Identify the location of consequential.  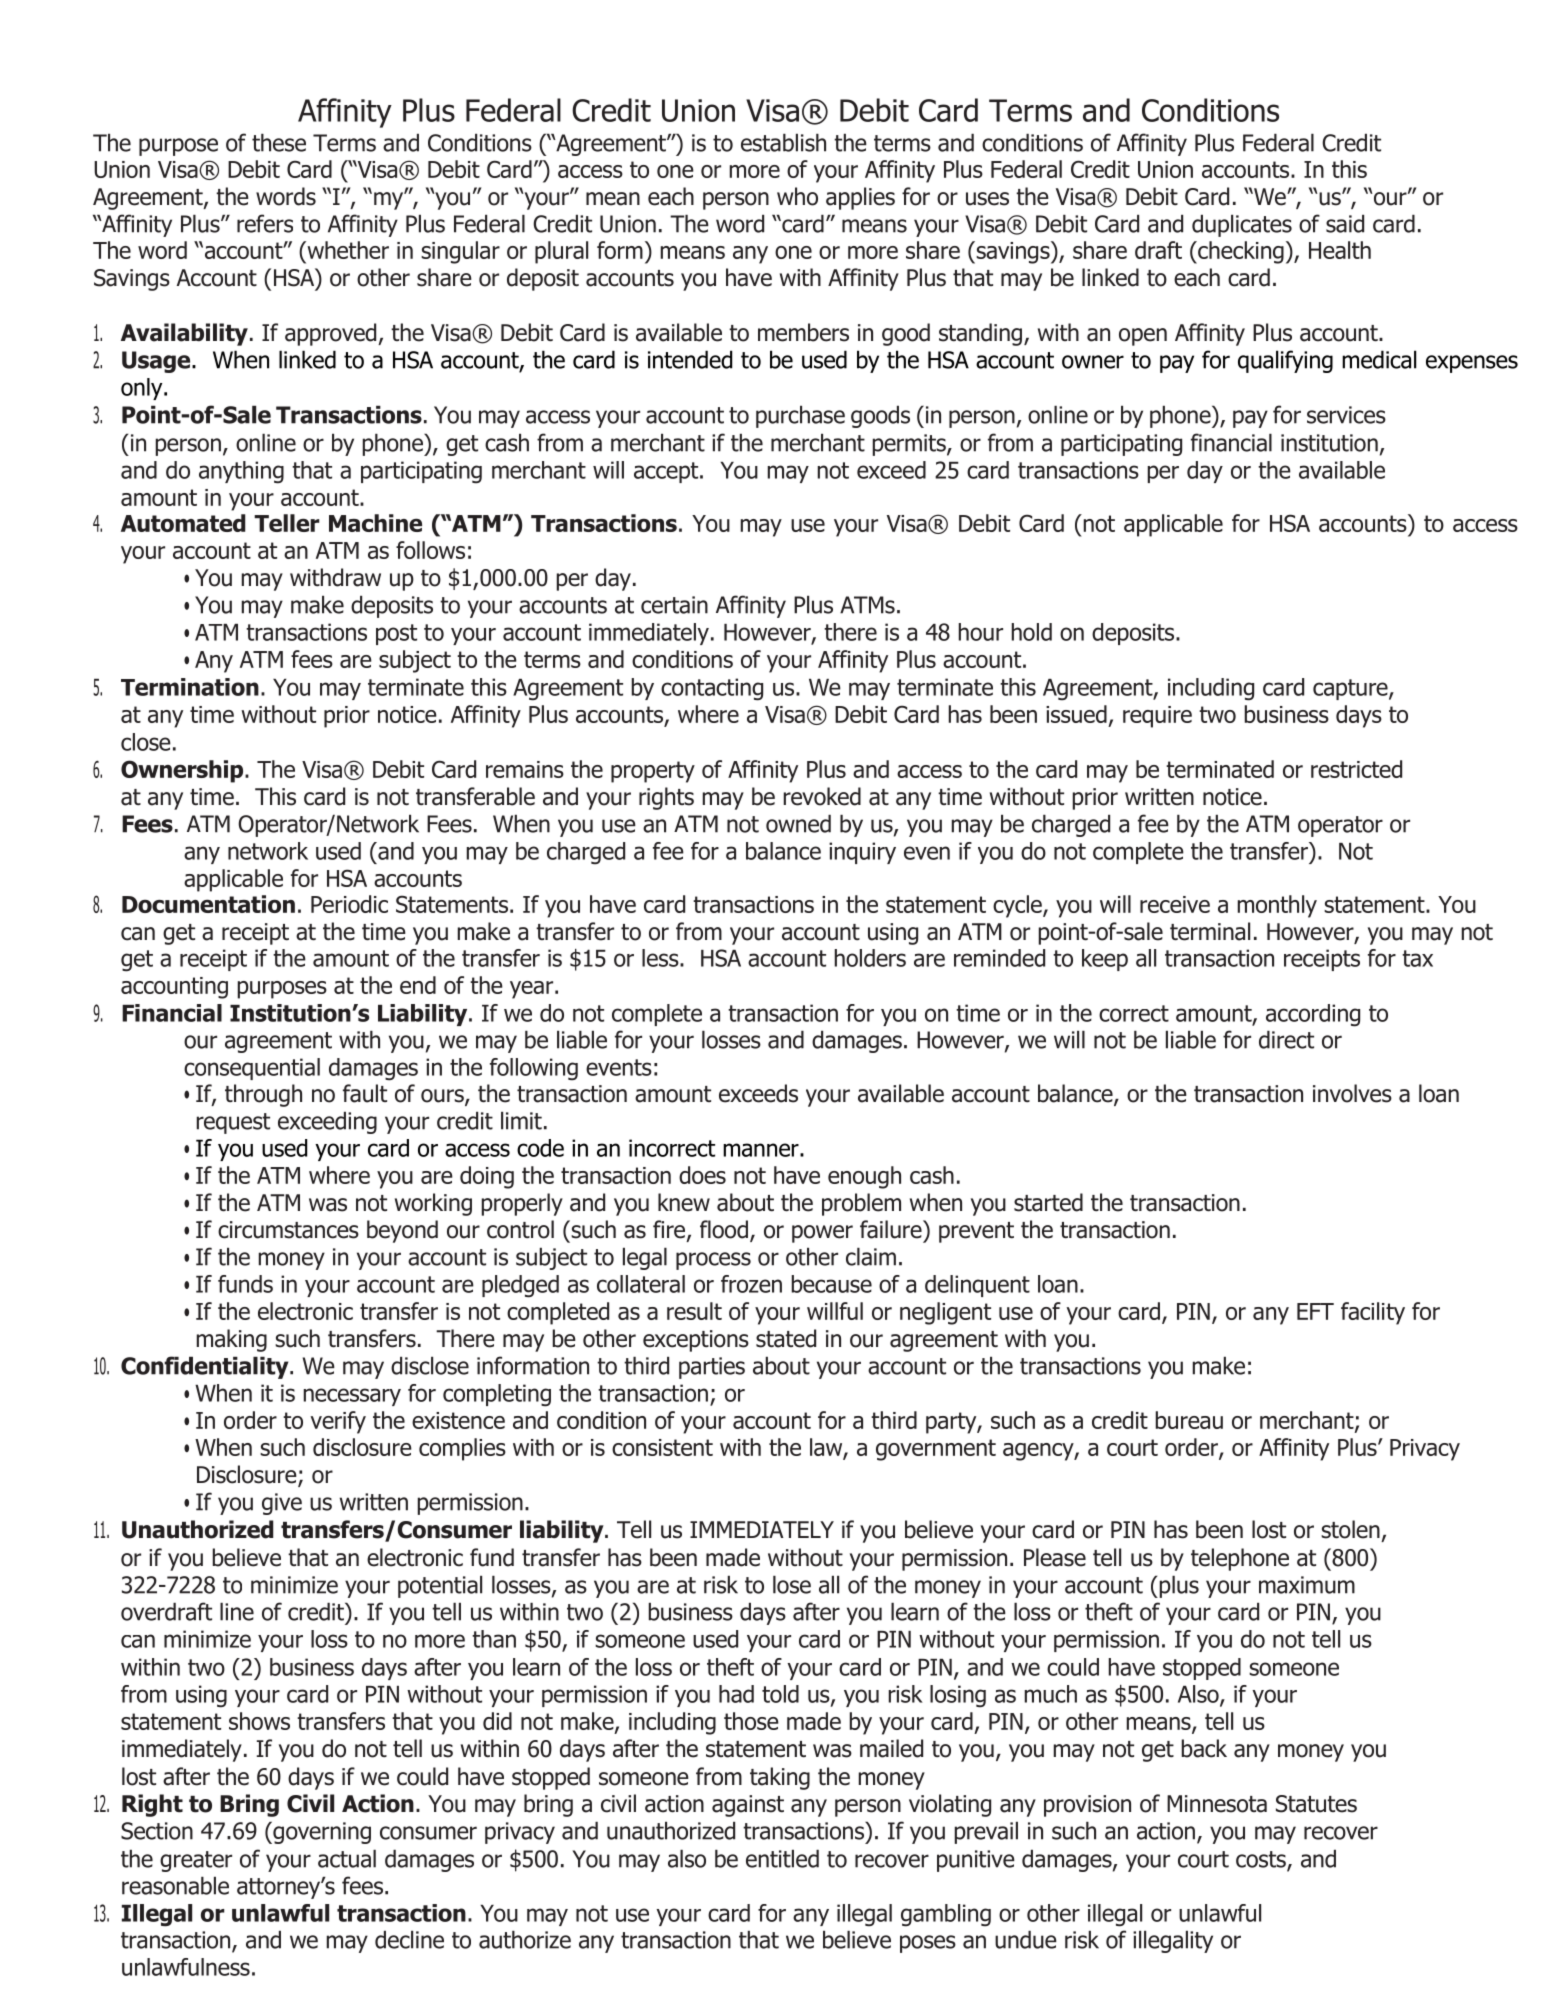
(252, 1069).
